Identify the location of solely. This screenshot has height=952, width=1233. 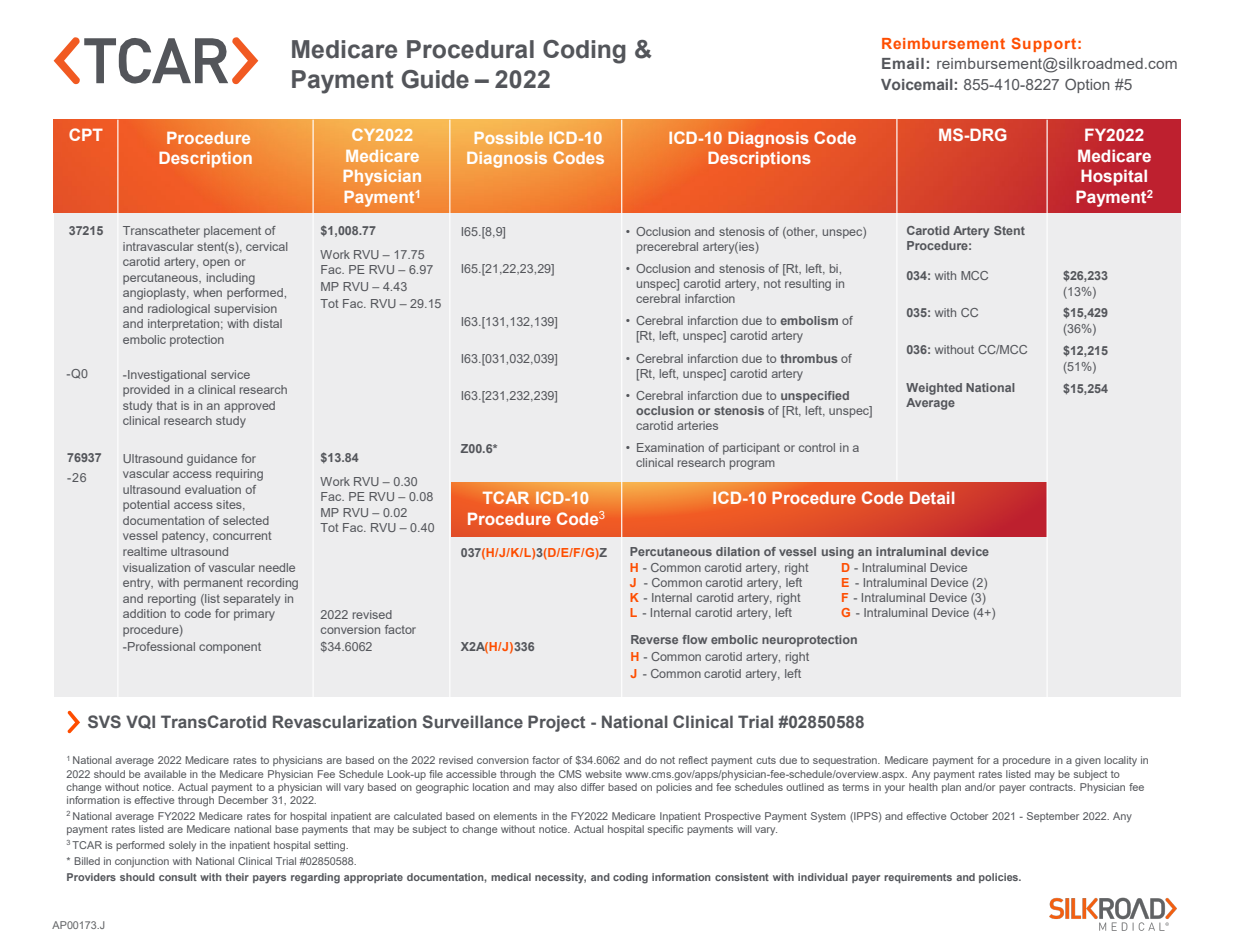
(182, 846).
